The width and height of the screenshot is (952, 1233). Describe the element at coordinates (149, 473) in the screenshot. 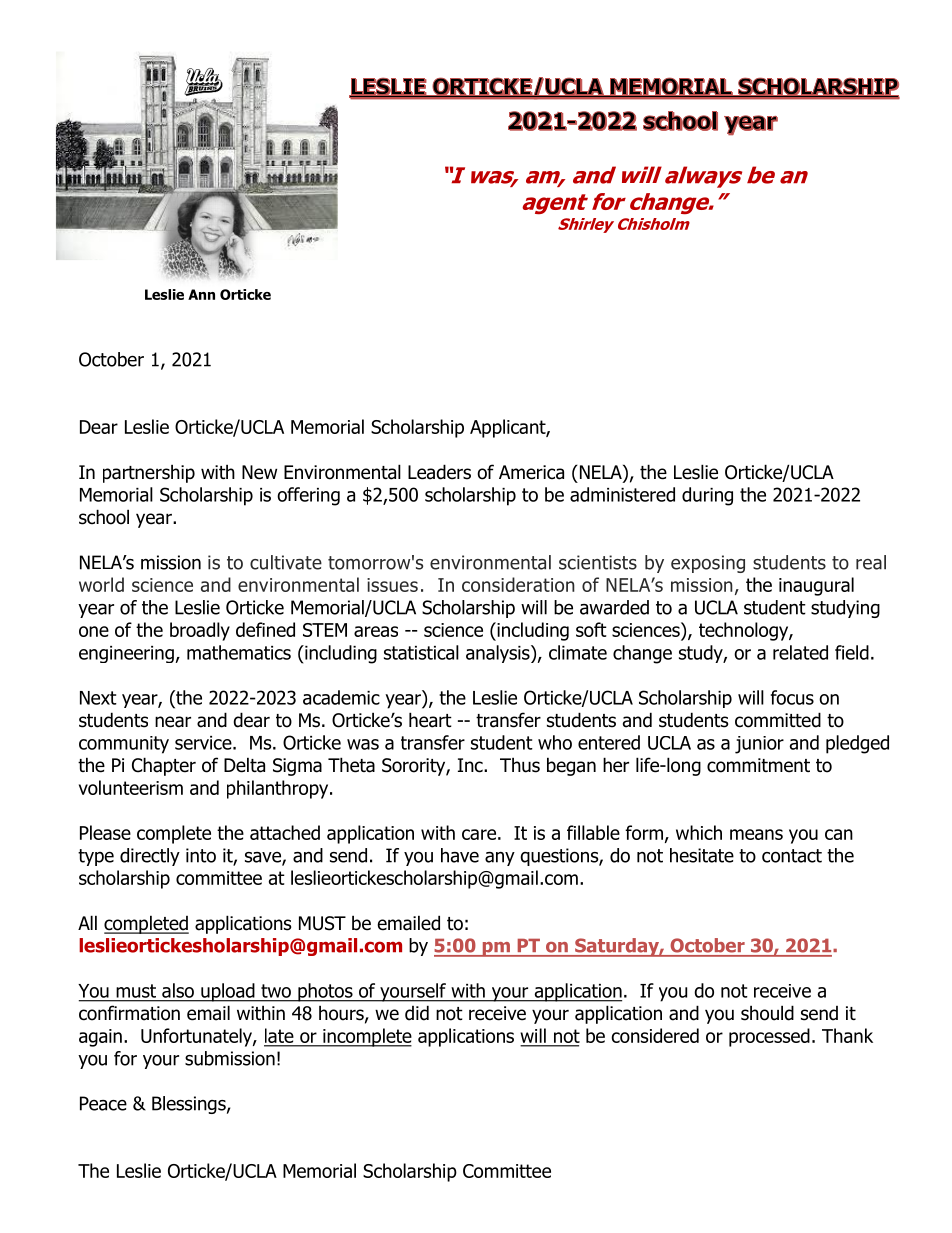

I see `partnership` at that location.
